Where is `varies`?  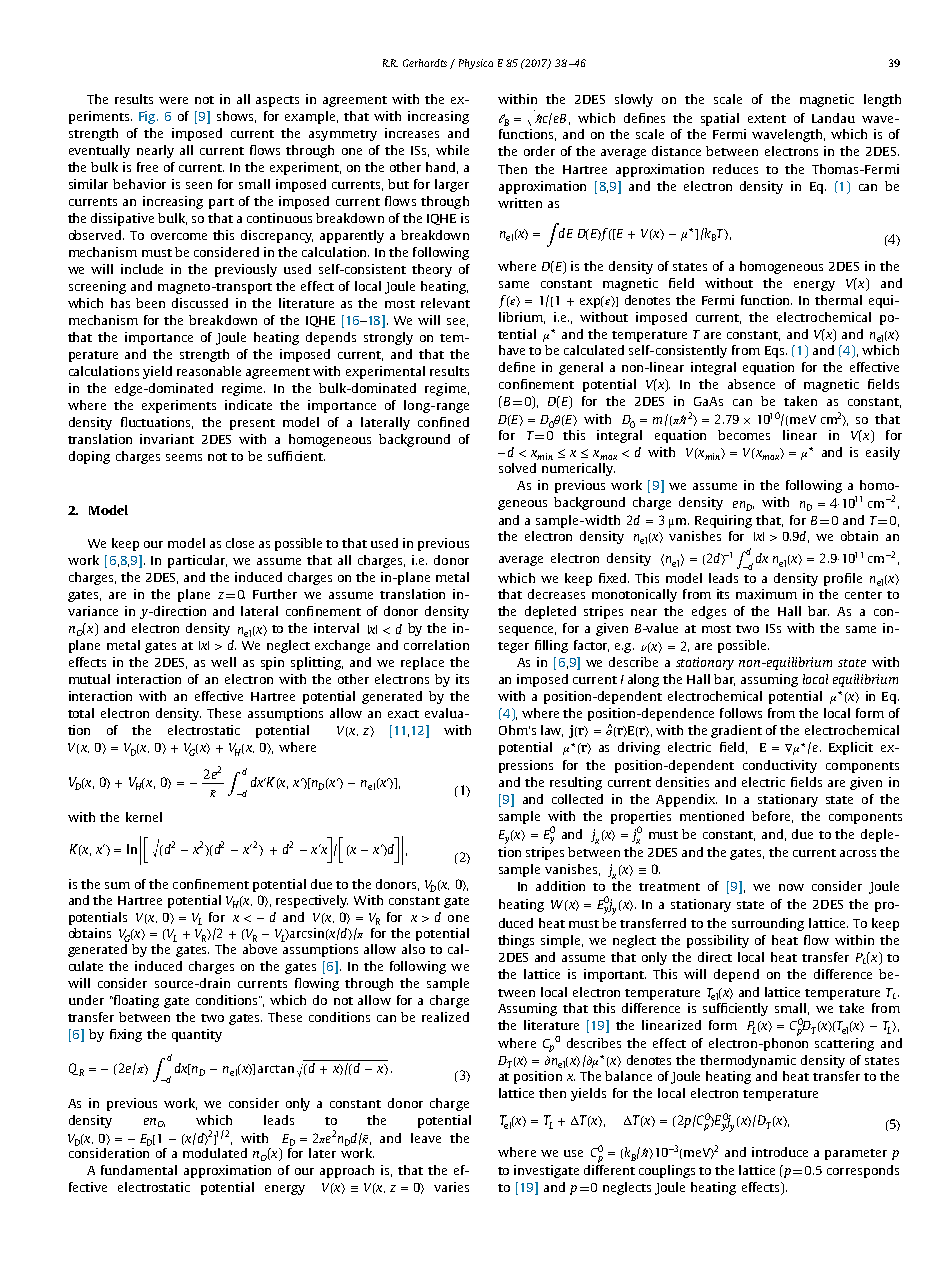
varies is located at coordinates (451, 1187).
